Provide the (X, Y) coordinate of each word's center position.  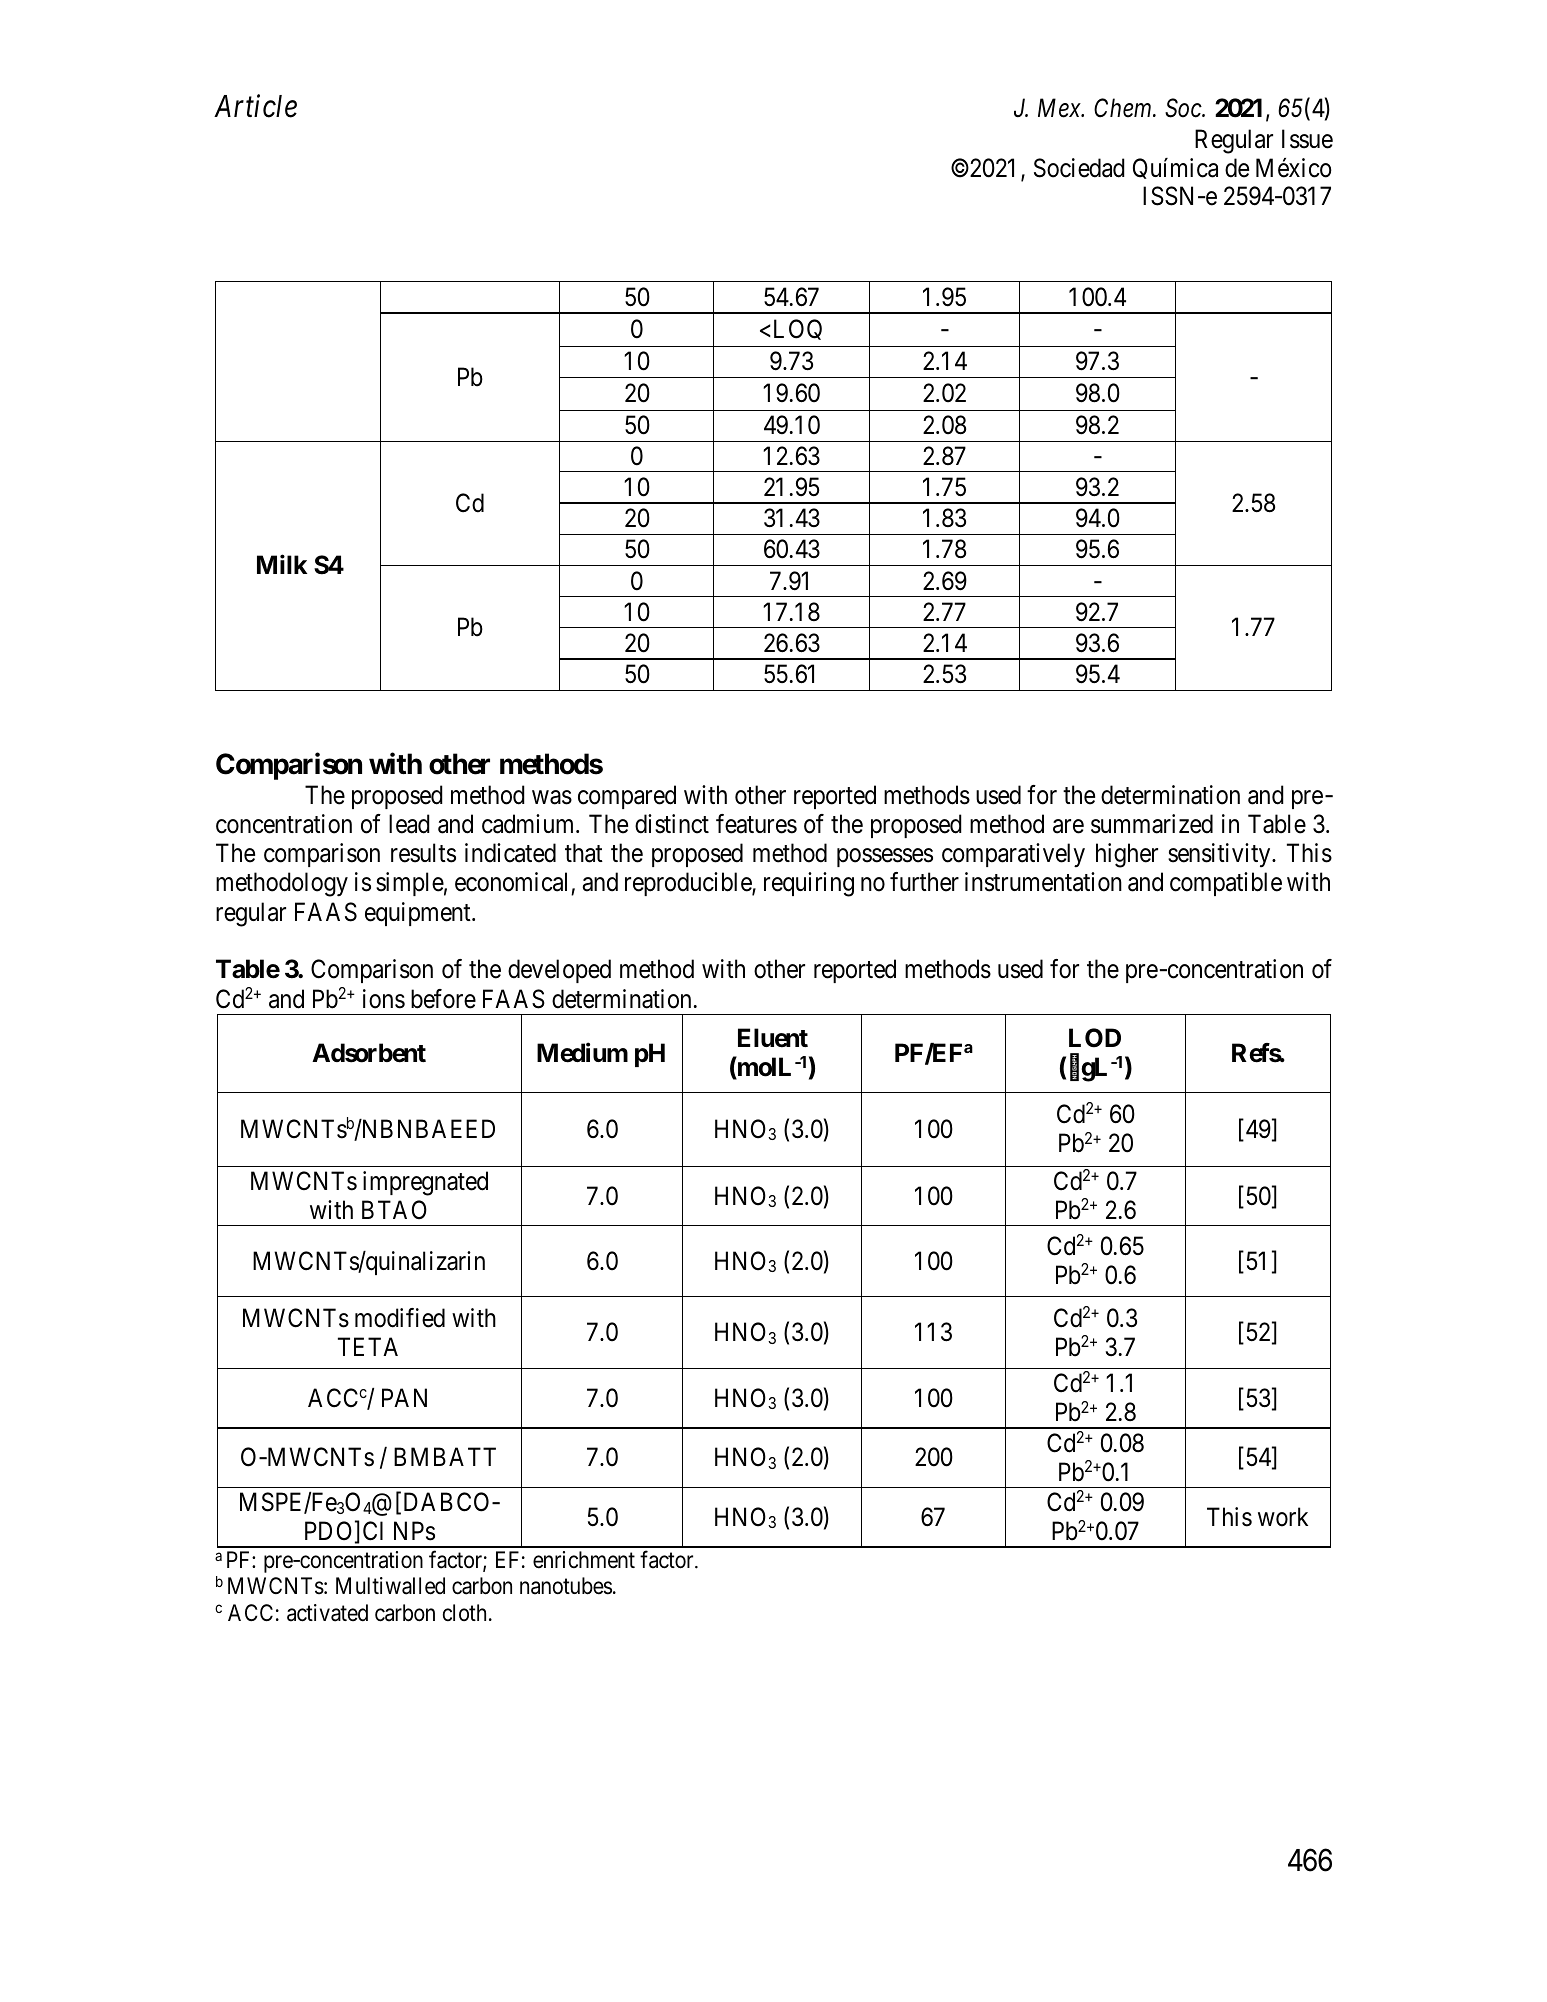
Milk (282, 564)
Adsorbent (369, 1053)
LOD (1095, 1038)
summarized (1152, 824)
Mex (1060, 108)
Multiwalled (390, 1586)
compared (627, 797)
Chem (1124, 108)
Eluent (773, 1038)
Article (255, 106)
